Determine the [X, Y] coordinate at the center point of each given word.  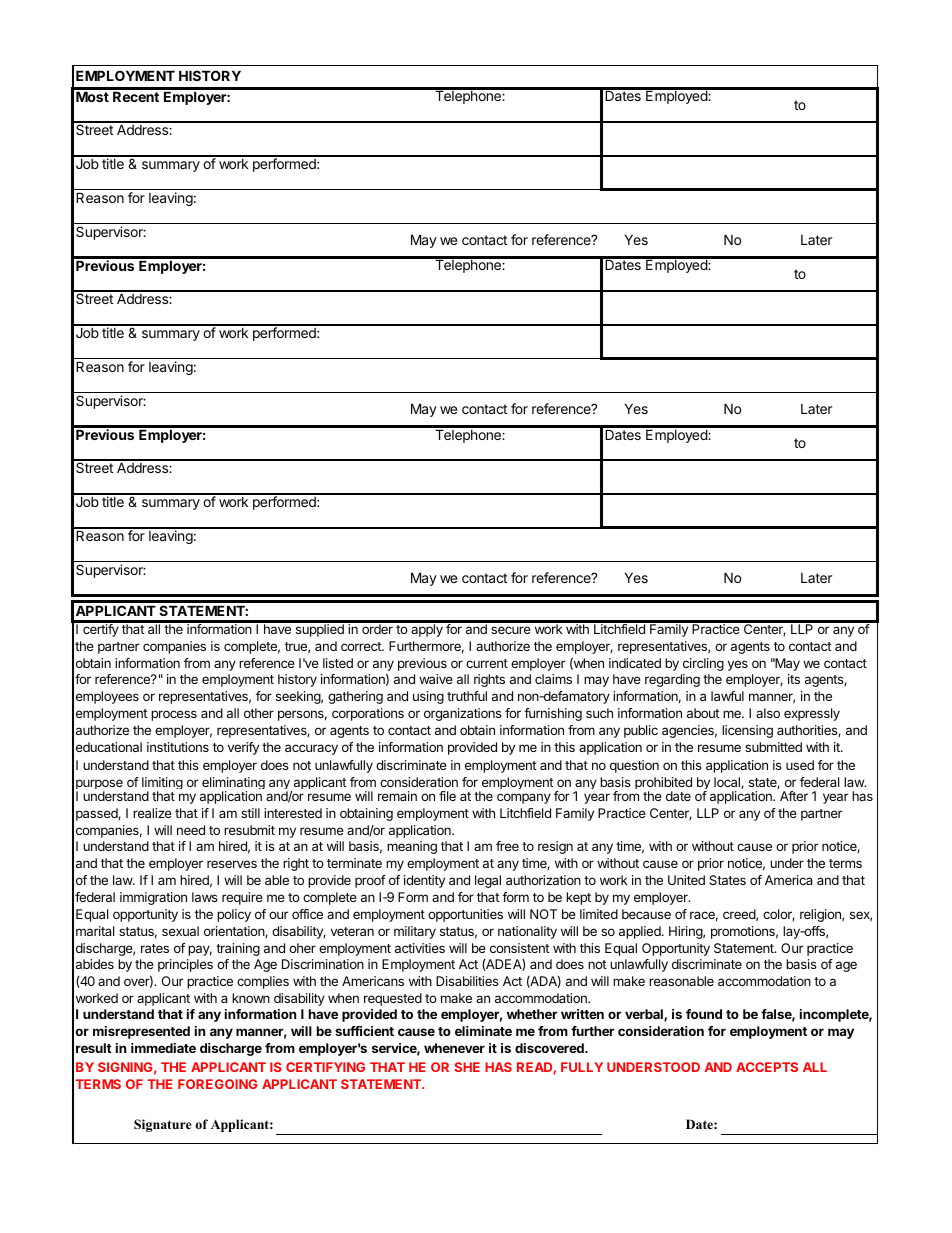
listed [338, 663]
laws [205, 897]
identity [424, 881]
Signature [163, 1125]
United [686, 880]
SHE [467, 1067]
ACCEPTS [767, 1067]
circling [703, 664]
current [487, 663]
